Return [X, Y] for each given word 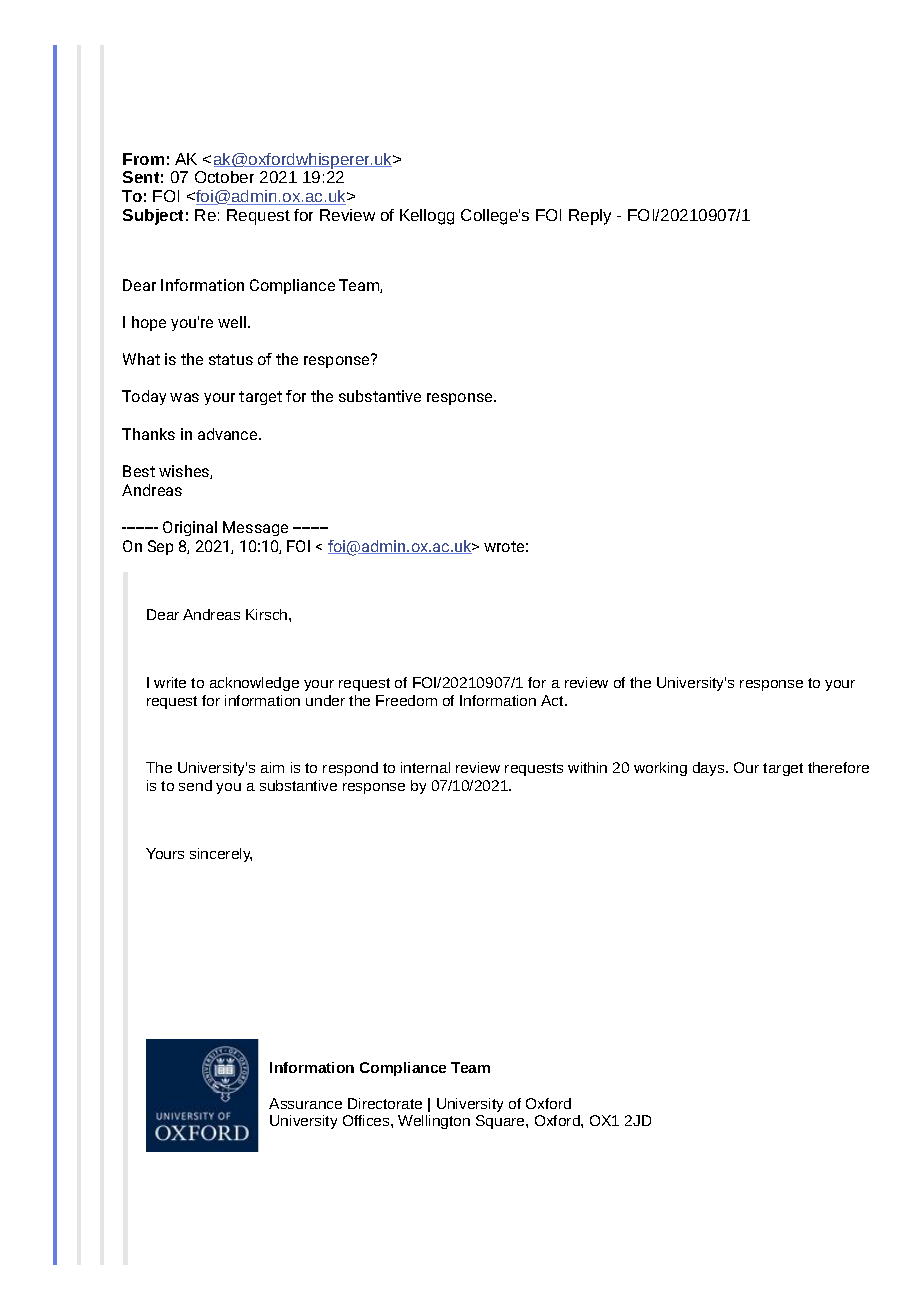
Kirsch [268, 614]
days [710, 769]
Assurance [305, 1103]
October [224, 177]
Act [553, 700]
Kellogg [427, 217]
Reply [590, 217]
